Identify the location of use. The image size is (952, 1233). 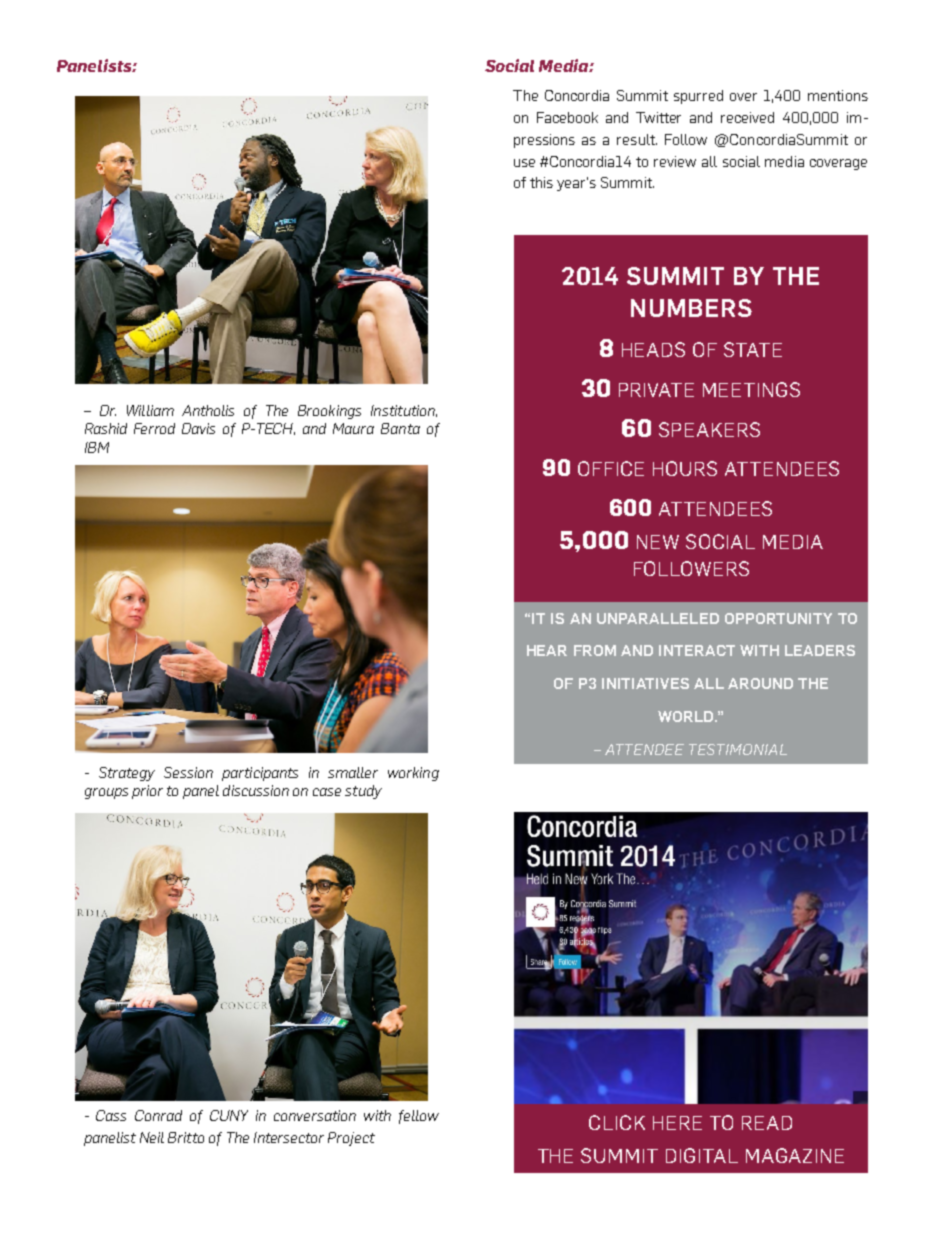
(524, 163).
